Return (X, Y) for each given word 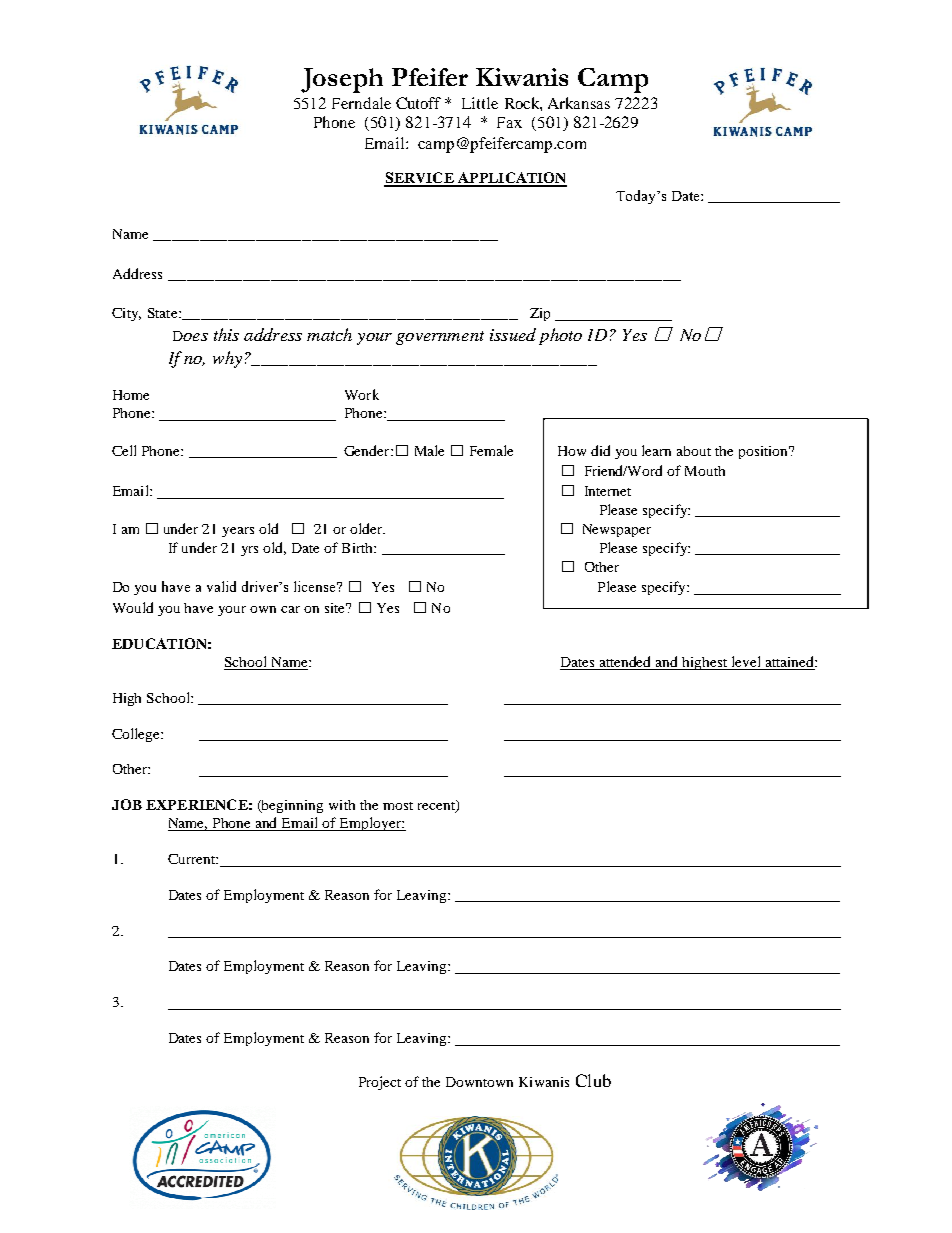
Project (380, 1083)
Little (480, 103)
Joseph (342, 80)
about (694, 451)
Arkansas (579, 103)
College (137, 735)
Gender (368, 450)
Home (131, 395)
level (746, 663)
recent (437, 806)
